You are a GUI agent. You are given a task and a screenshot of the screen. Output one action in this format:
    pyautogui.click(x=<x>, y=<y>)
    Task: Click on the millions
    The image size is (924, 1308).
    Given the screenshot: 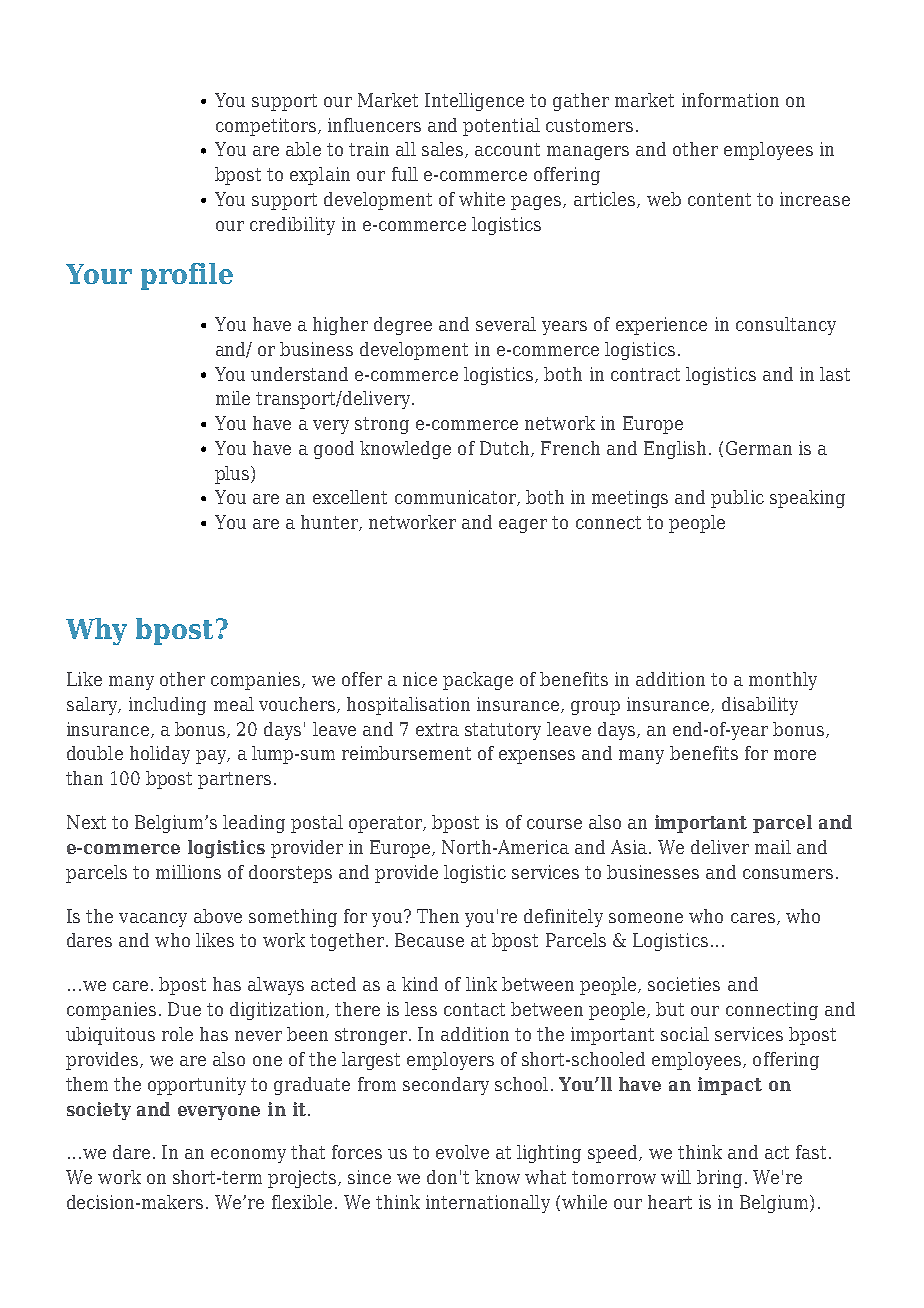 What is the action you would take?
    pyautogui.click(x=188, y=872)
